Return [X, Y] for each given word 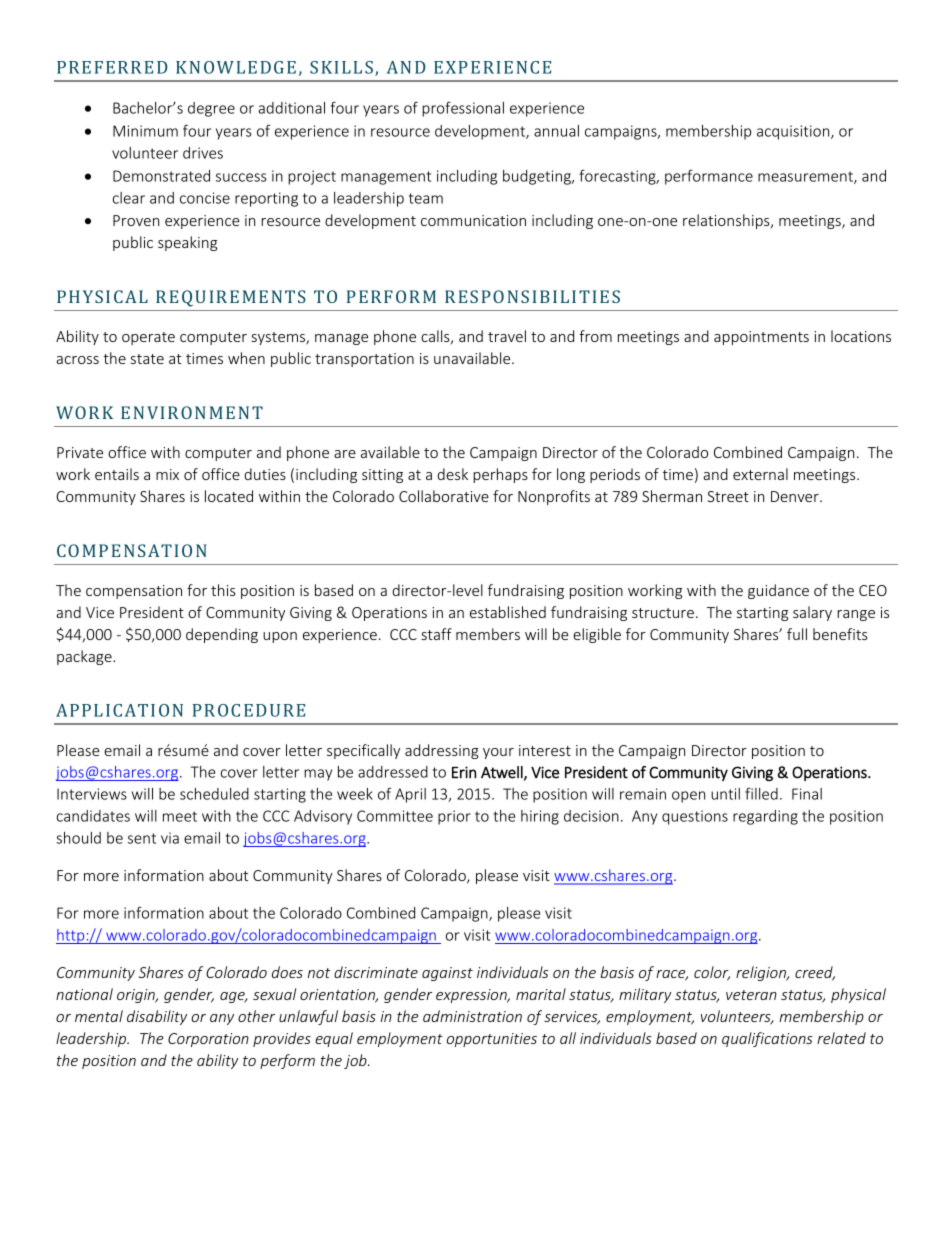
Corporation [208, 1040]
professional [463, 109]
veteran [751, 995]
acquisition [794, 132]
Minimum [145, 131]
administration [472, 1016]
